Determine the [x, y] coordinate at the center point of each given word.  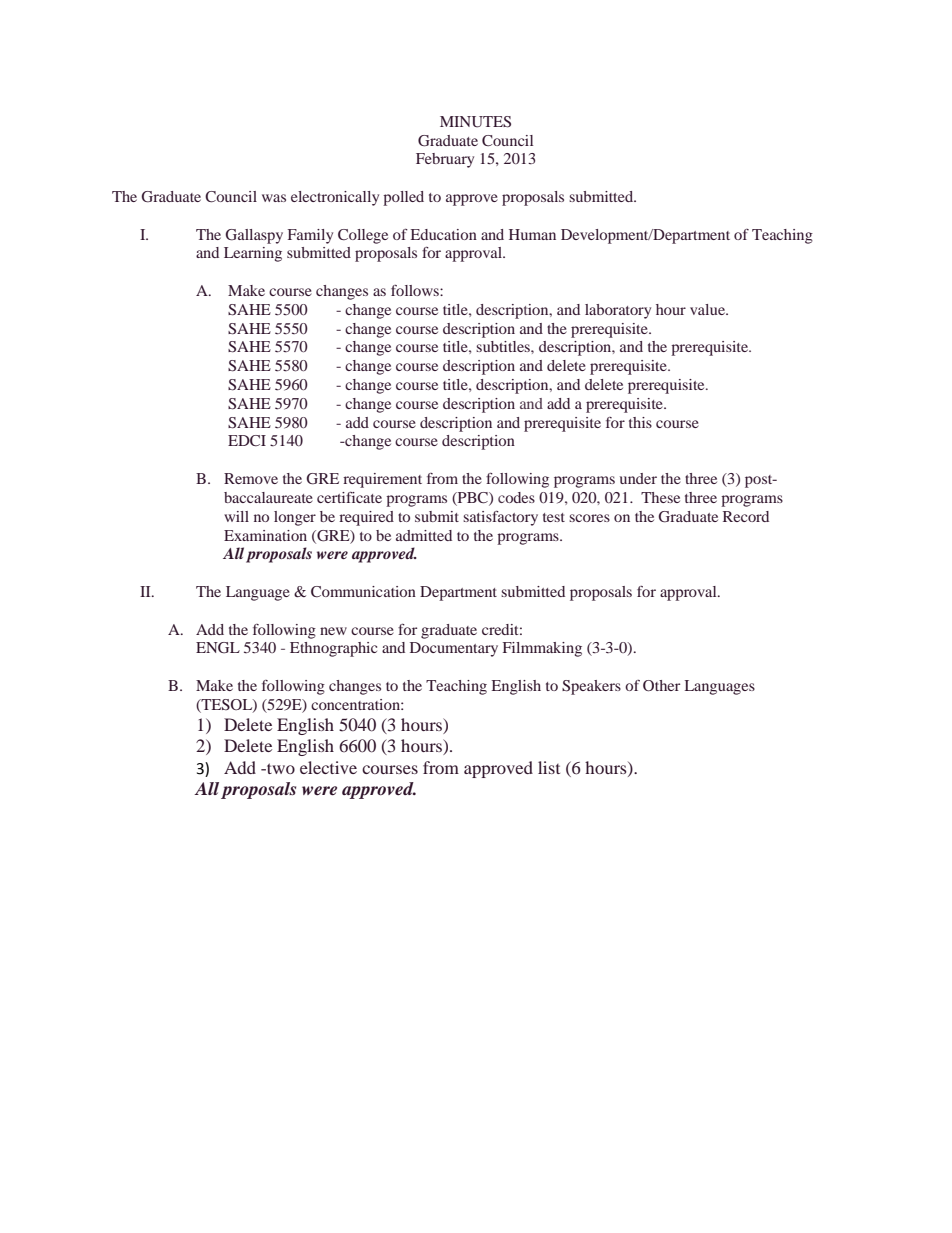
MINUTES [475, 122]
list [549, 767]
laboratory [618, 311]
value [708, 309]
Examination [265, 535]
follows [416, 290]
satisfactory [500, 518]
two [280, 768]
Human [532, 234]
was [274, 198]
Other [661, 686]
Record [746, 516]
